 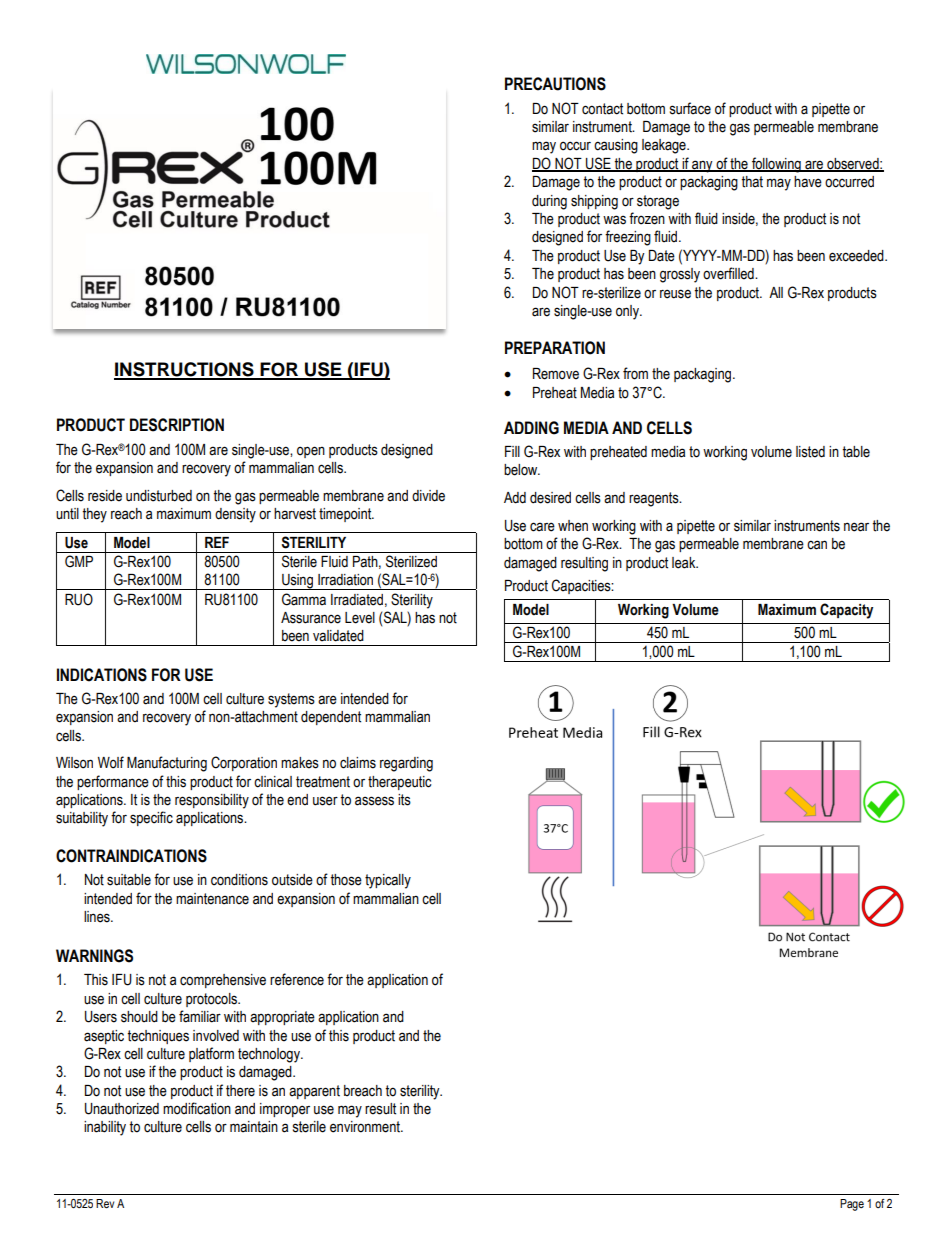 I want to click on INSTRUCTIONS, so click(x=185, y=370).
